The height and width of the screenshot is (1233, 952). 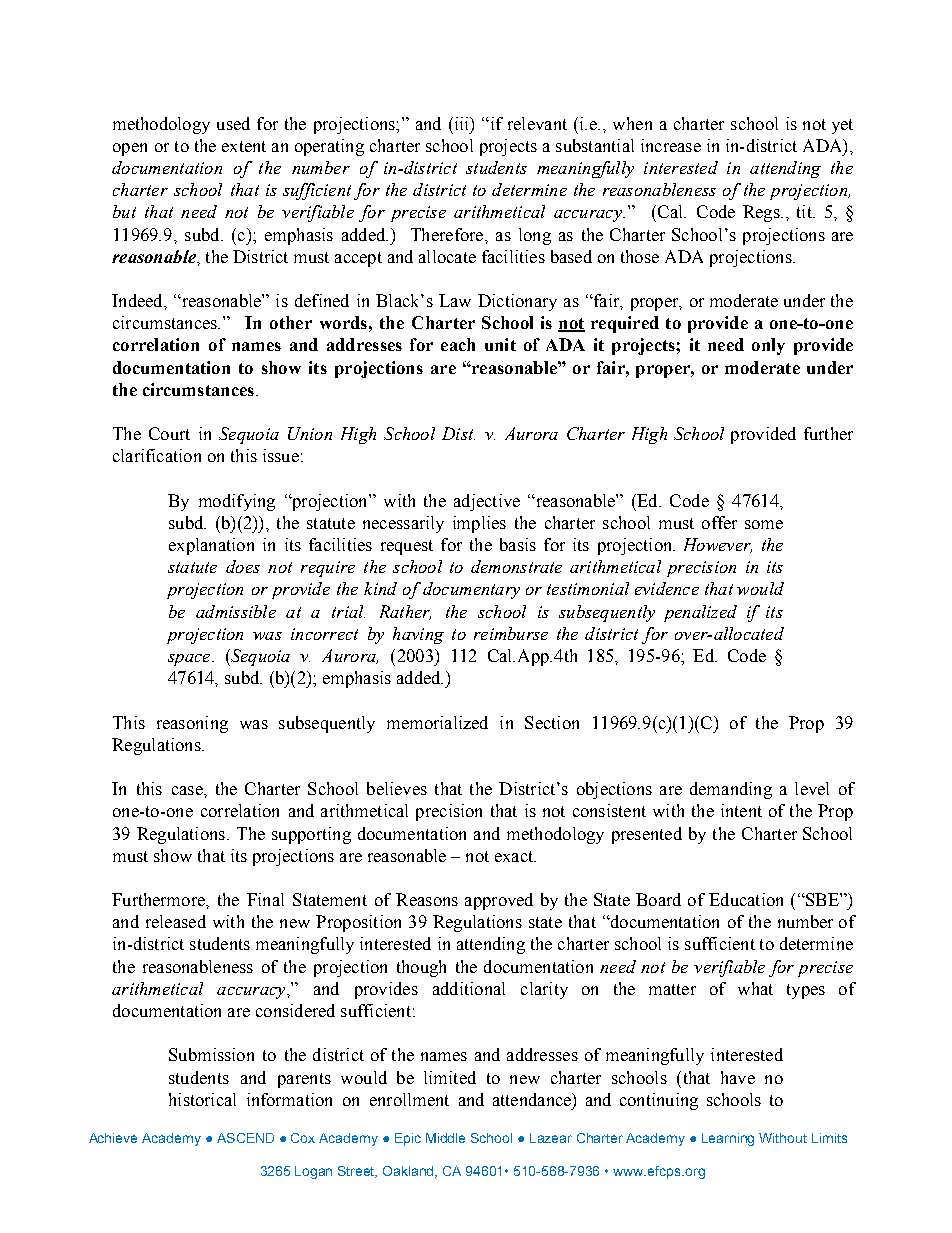 What do you see at coordinates (244, 146) in the screenshot?
I see `extent` at bounding box center [244, 146].
